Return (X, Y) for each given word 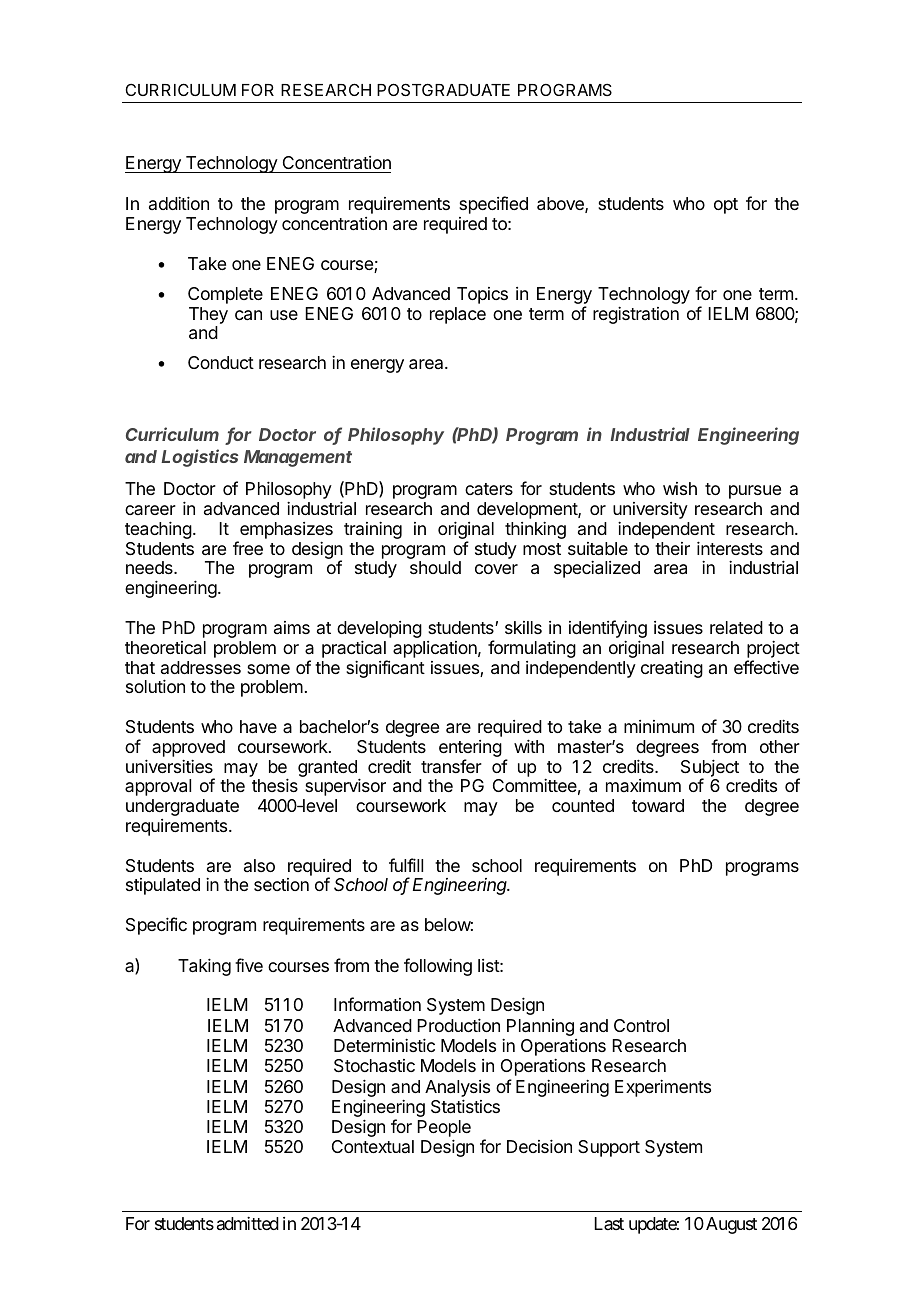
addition (179, 203)
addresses (201, 667)
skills (523, 627)
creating (672, 669)
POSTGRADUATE (443, 89)
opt (726, 206)
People (444, 1130)
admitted (248, 1223)
